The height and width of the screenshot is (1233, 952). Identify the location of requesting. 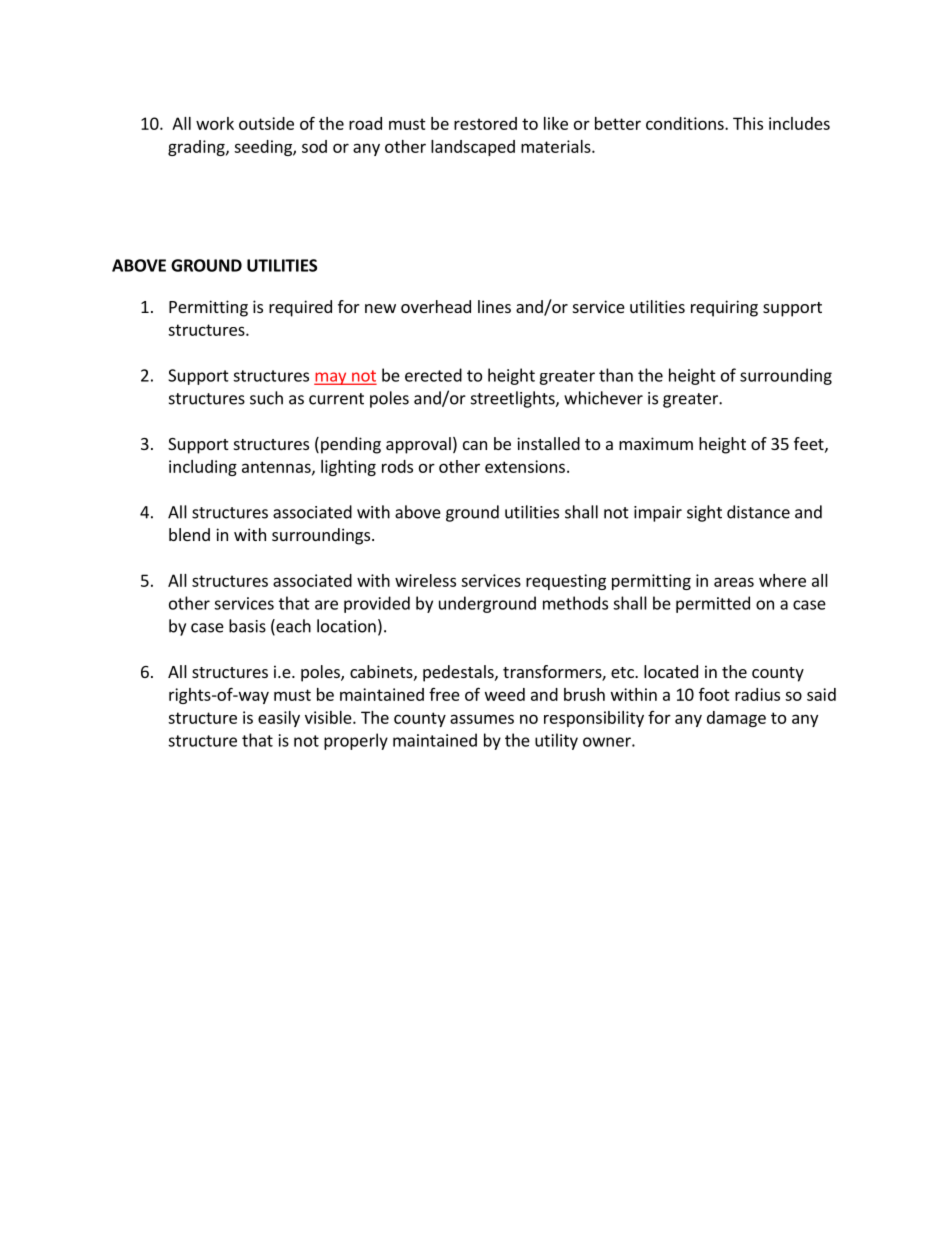
(566, 582).
